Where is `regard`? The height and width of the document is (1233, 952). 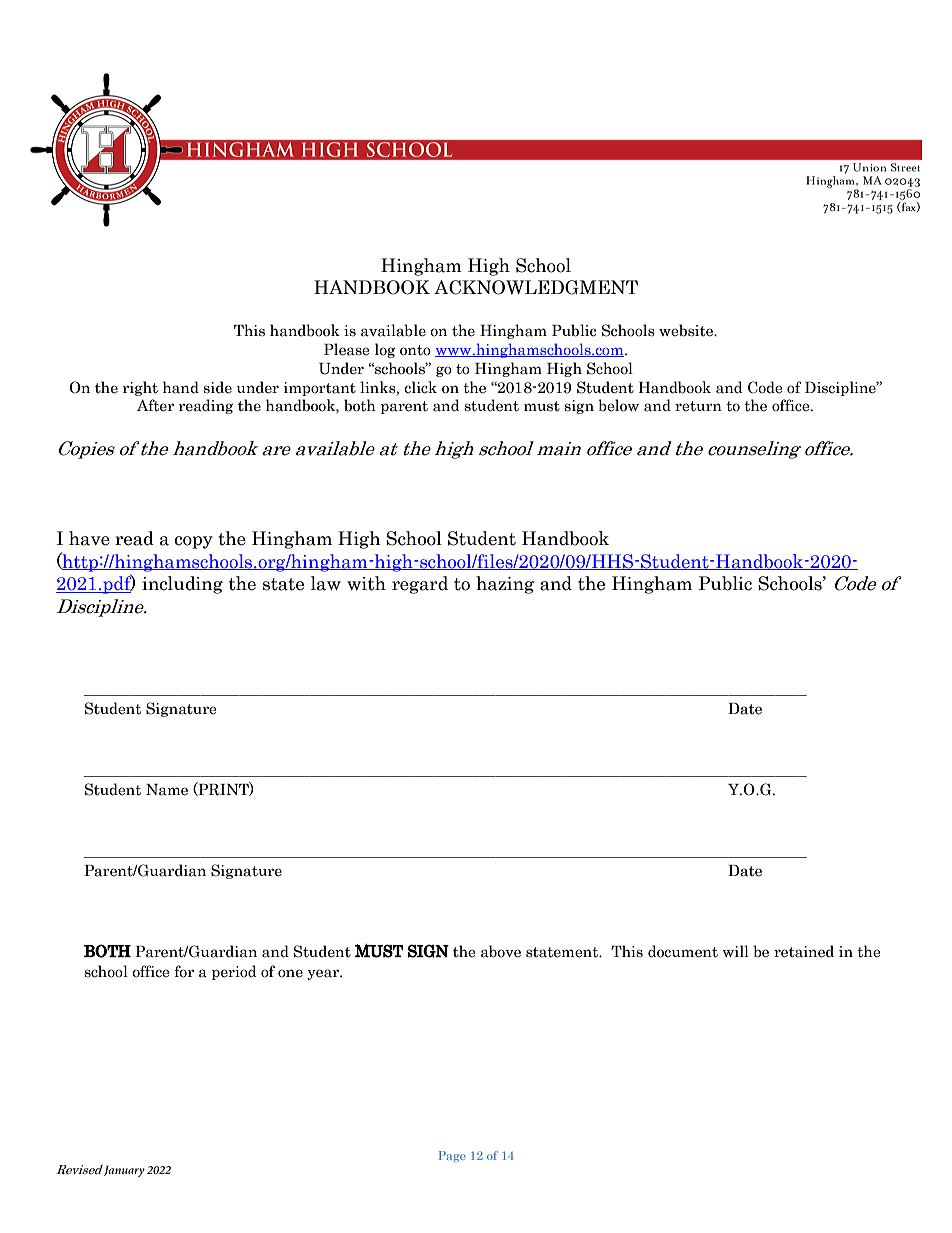
regard is located at coordinates (420, 585).
